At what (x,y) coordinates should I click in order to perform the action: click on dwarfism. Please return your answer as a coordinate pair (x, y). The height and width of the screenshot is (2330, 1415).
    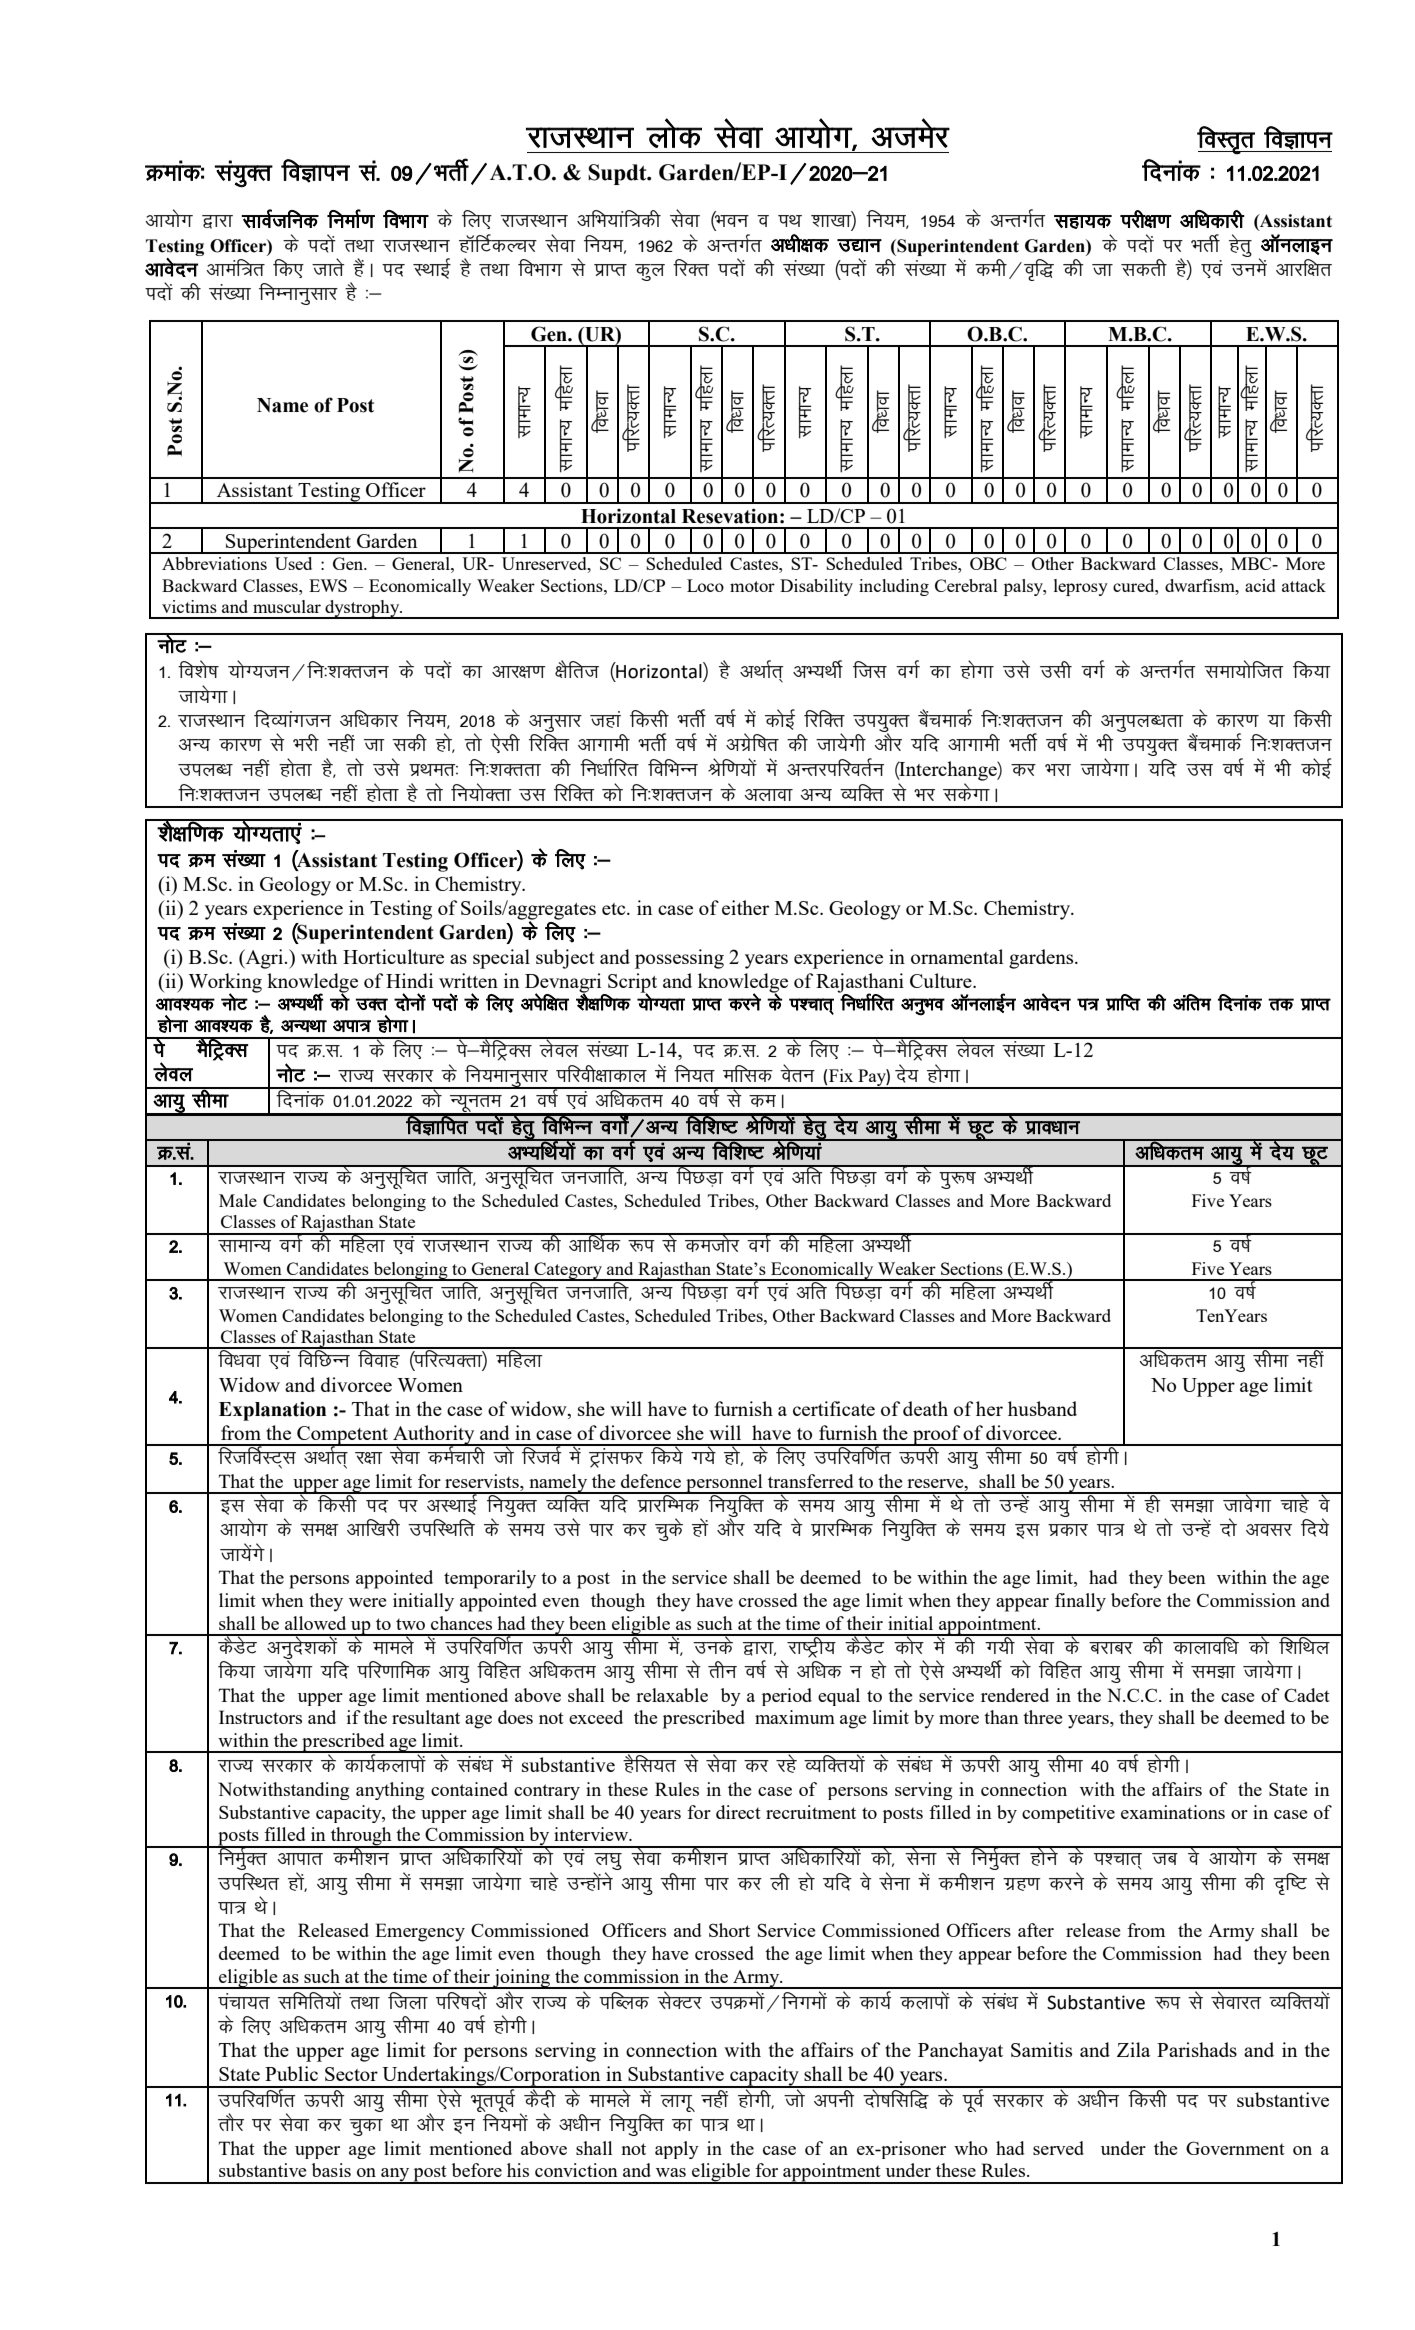
    Looking at the image, I should click on (1201, 585).
